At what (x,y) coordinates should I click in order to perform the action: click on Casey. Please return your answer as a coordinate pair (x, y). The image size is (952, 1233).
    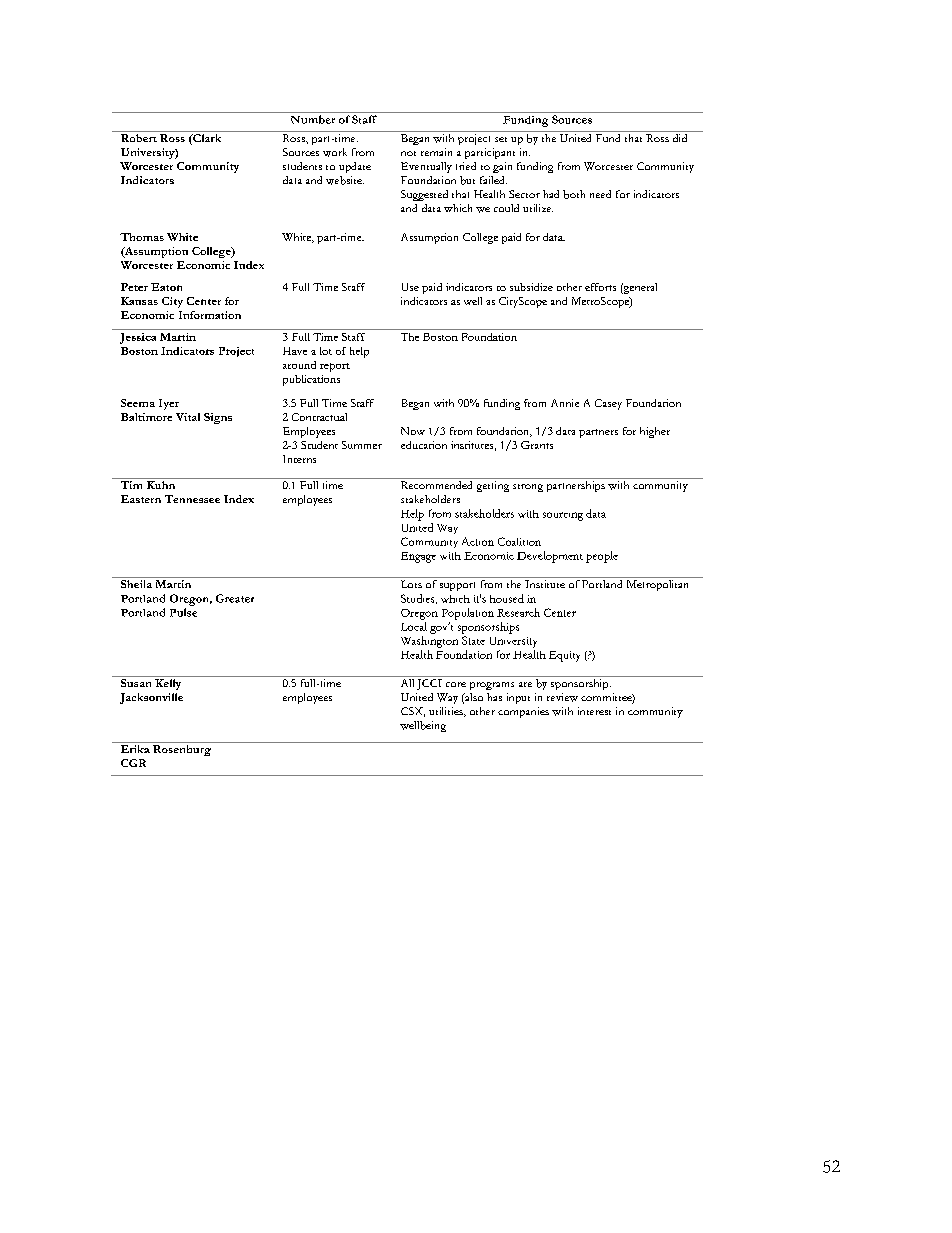
    Looking at the image, I should click on (608, 404).
